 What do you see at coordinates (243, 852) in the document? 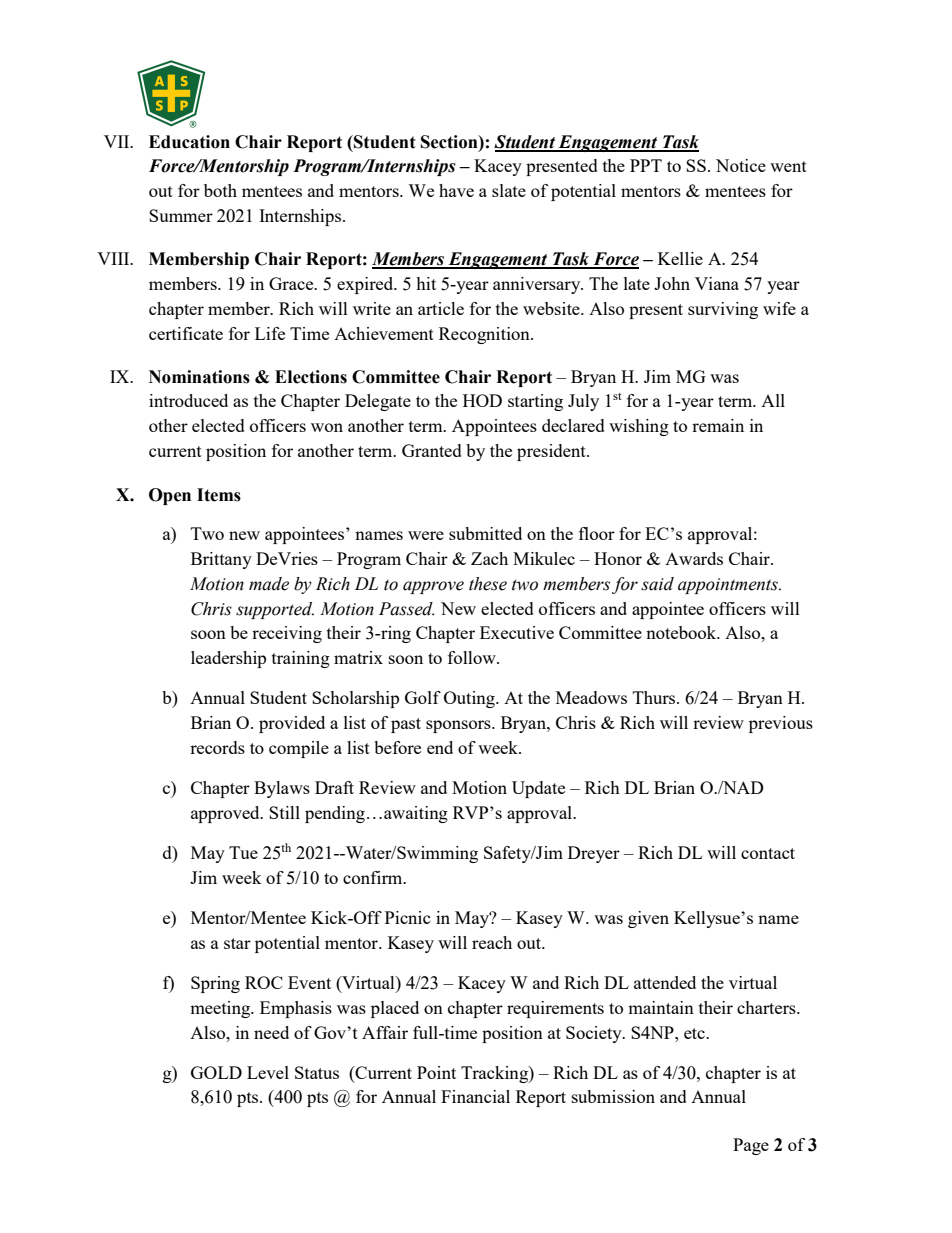
I see `Tue` at bounding box center [243, 852].
